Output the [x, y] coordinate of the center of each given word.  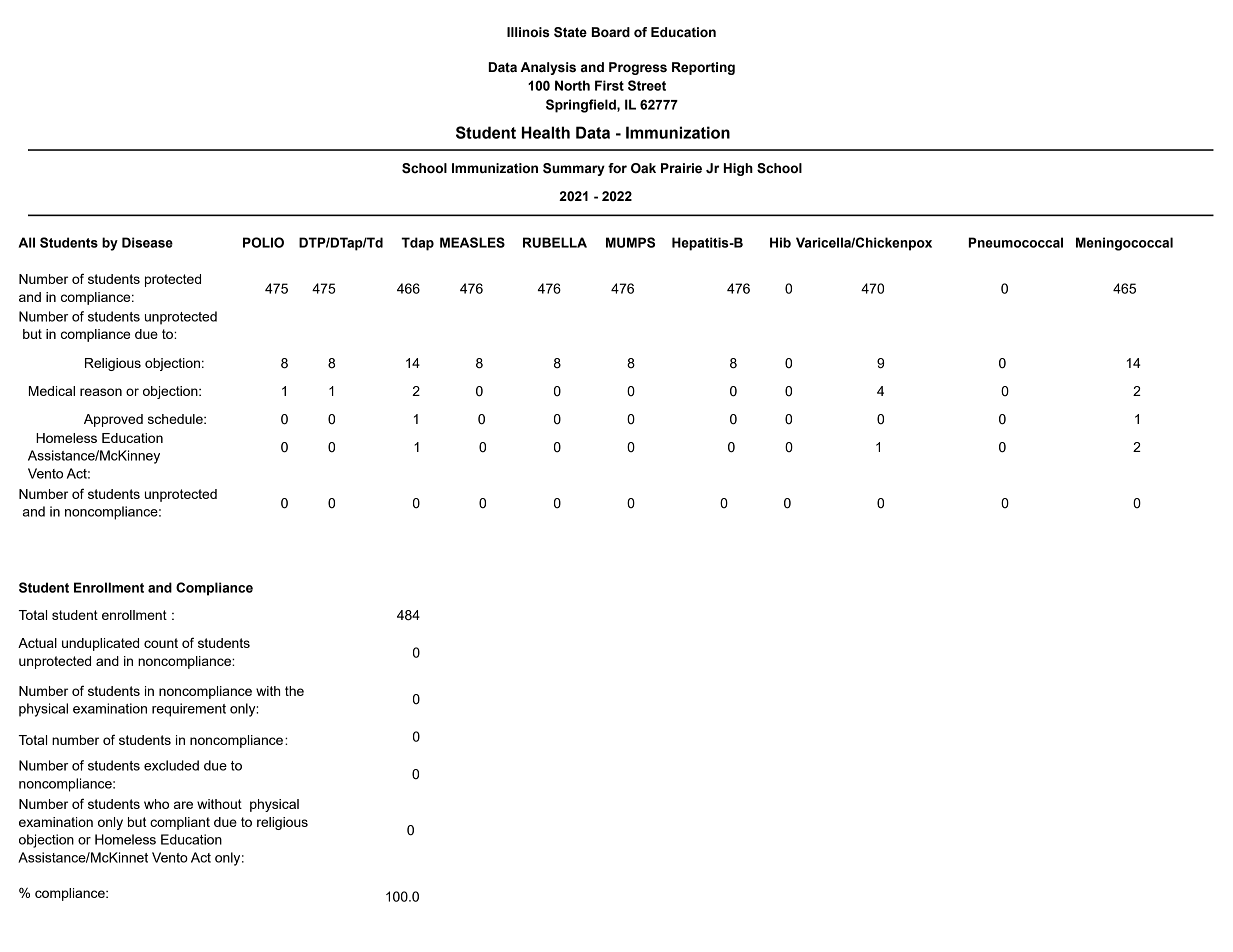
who [156, 804]
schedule [176, 419]
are [183, 805]
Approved [113, 420]
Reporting [703, 68]
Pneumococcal [1015, 242]
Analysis [548, 68]
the [294, 691]
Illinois [528, 32]
